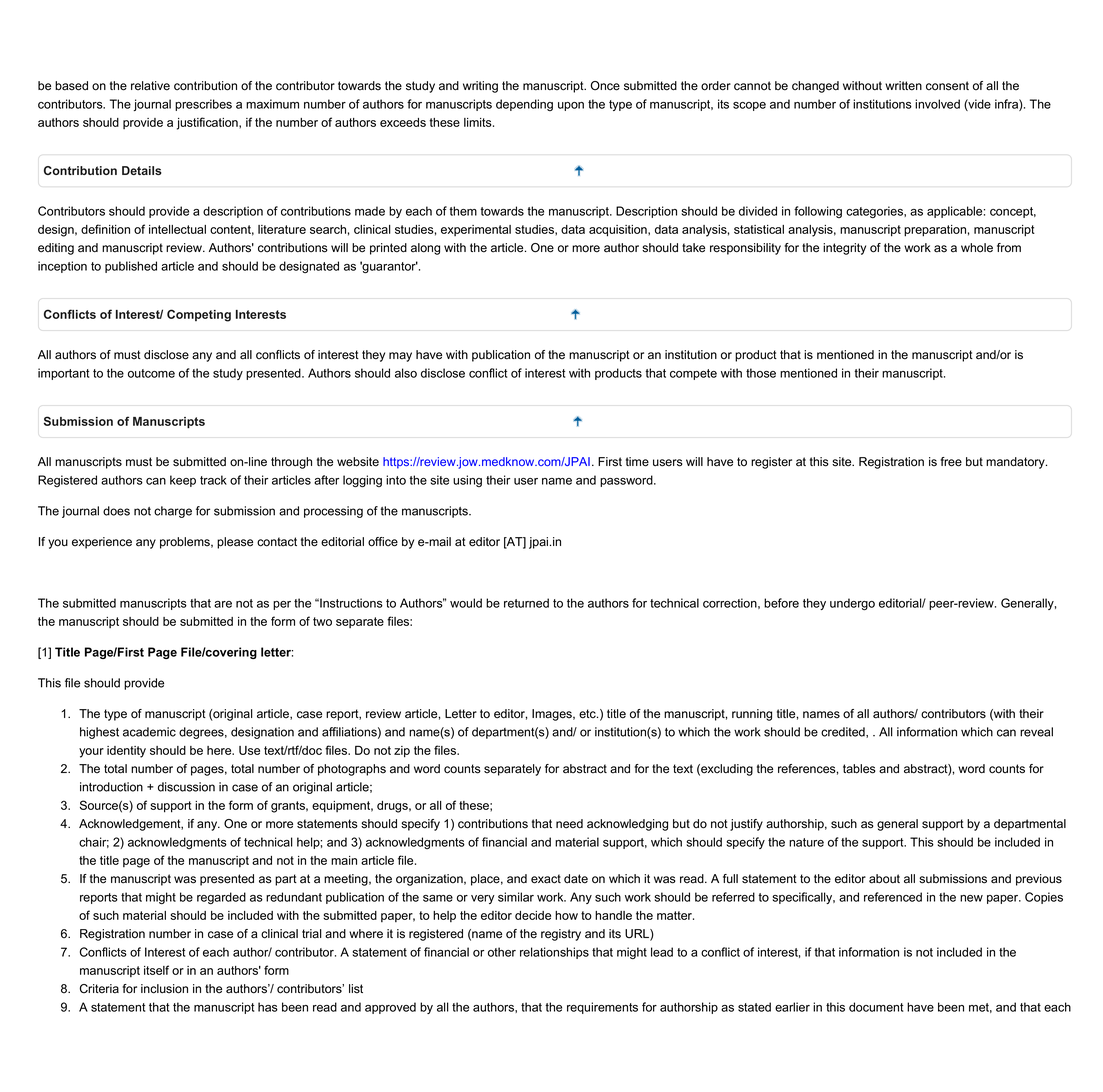 This screenshot has width=1103, height=1092. Describe the element at coordinates (164, 989) in the screenshot. I see `inclusion` at that location.
